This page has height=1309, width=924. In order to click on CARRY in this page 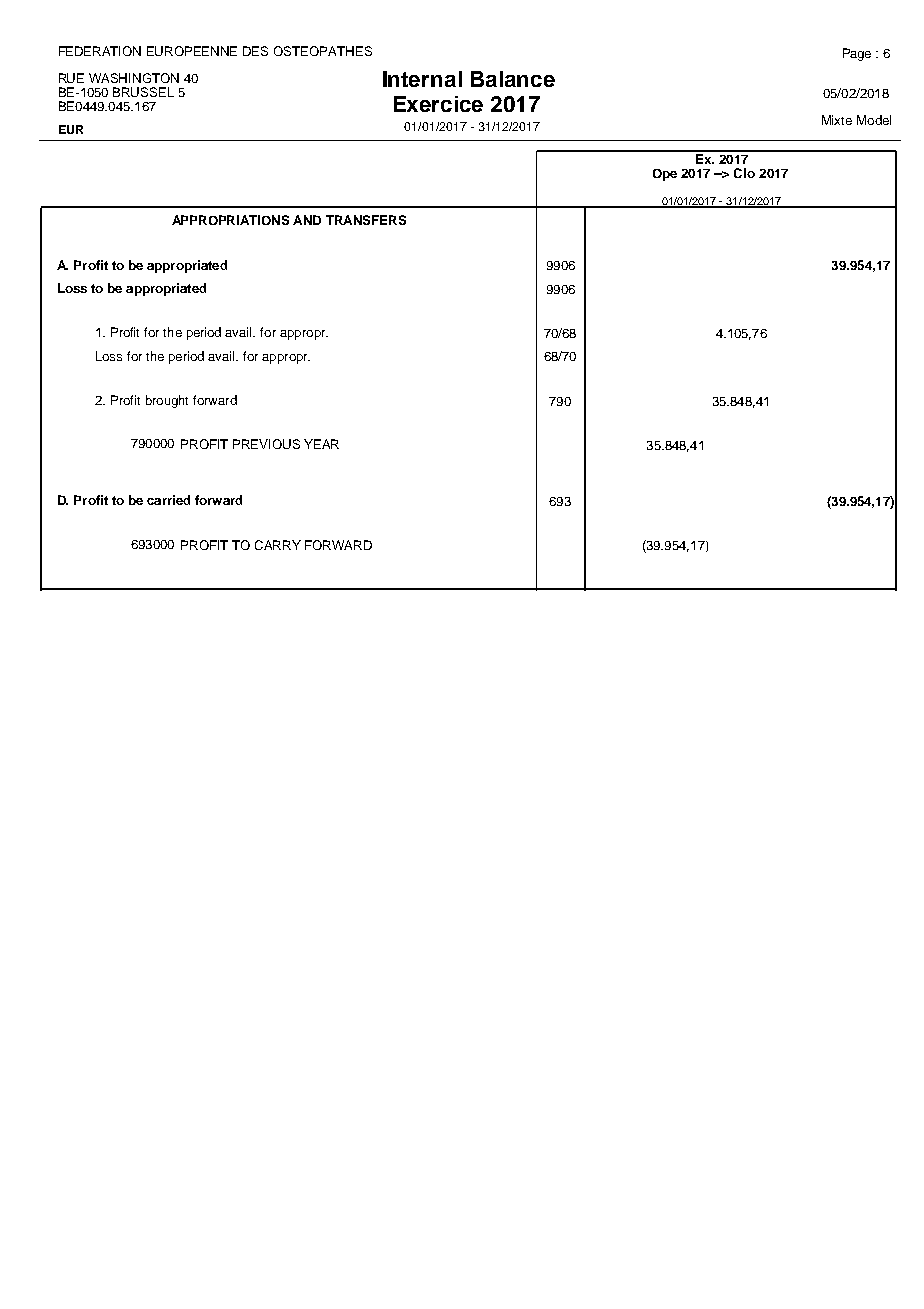, I will do `click(278, 545)`.
